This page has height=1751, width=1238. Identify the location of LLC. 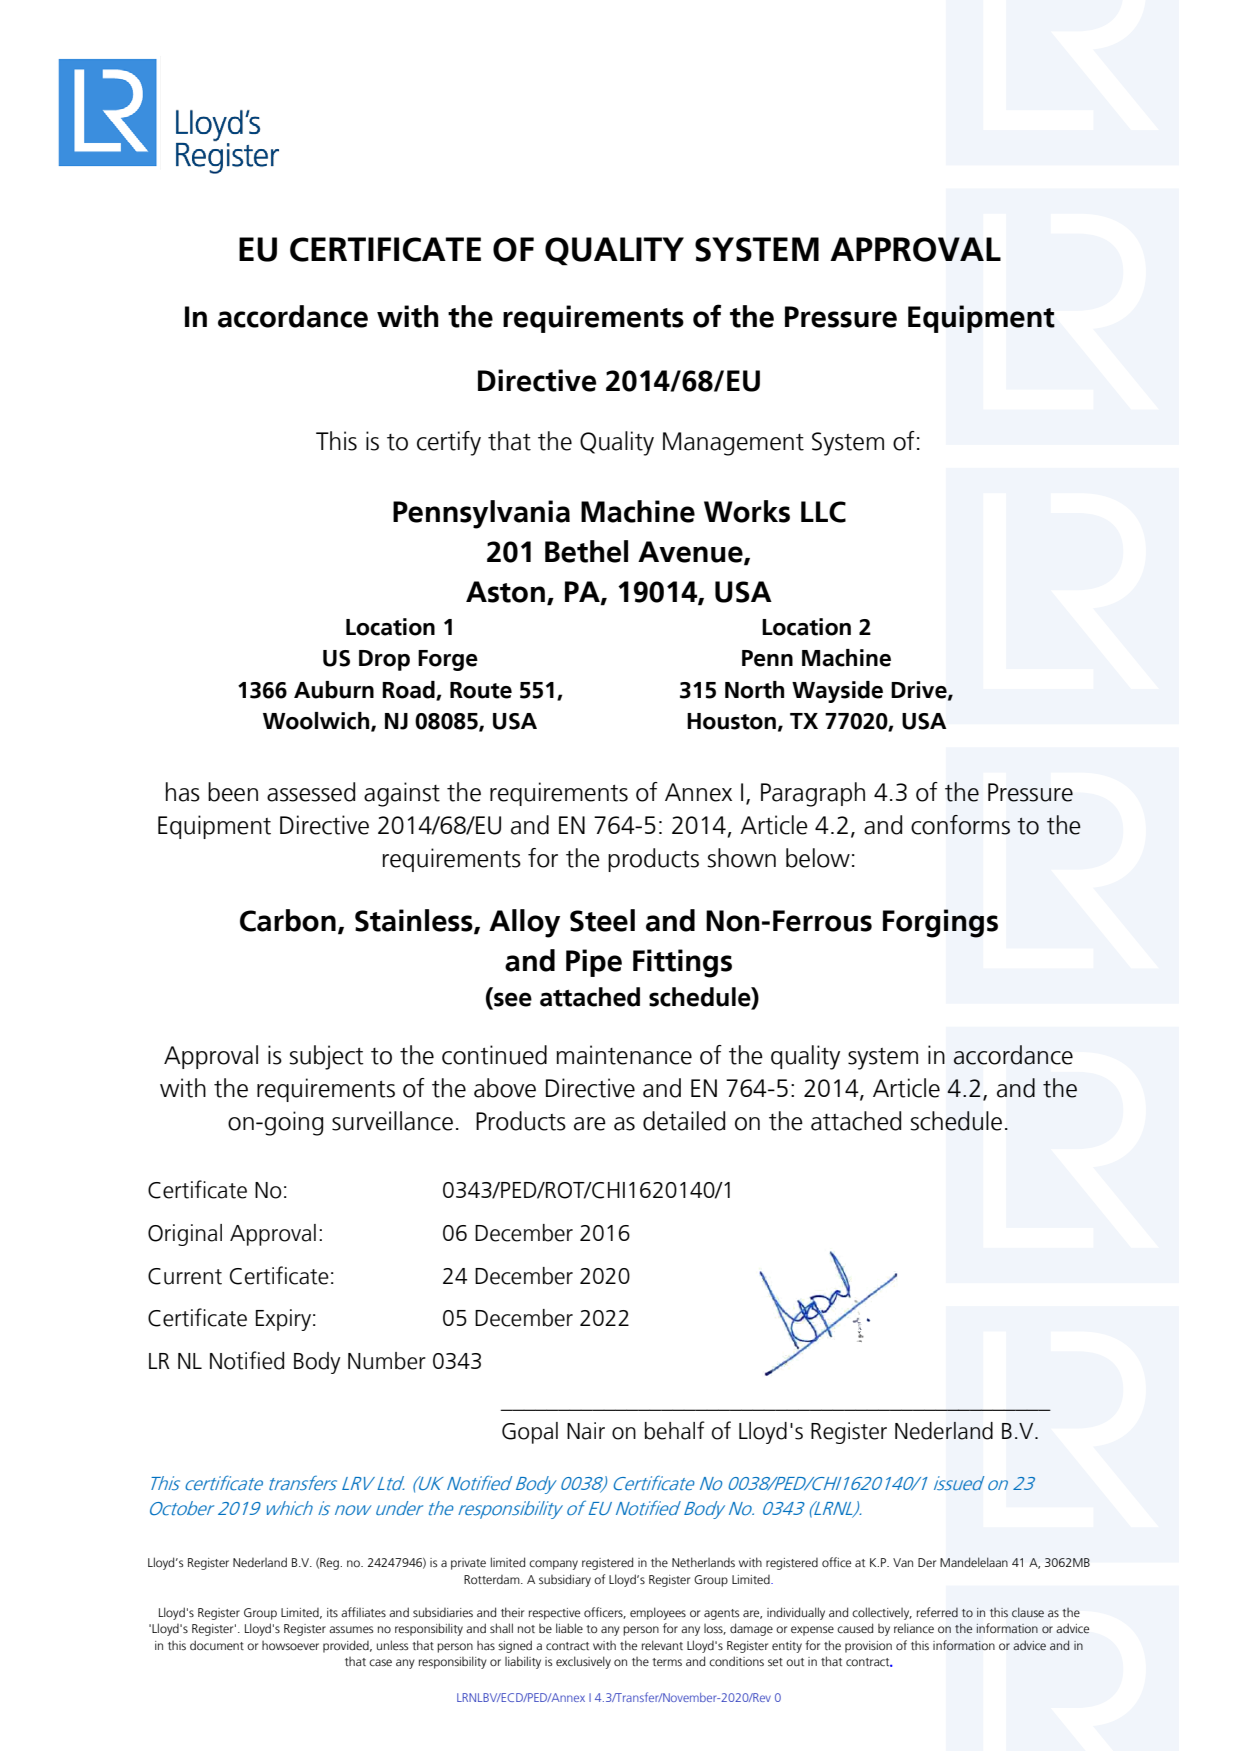
(823, 512).
